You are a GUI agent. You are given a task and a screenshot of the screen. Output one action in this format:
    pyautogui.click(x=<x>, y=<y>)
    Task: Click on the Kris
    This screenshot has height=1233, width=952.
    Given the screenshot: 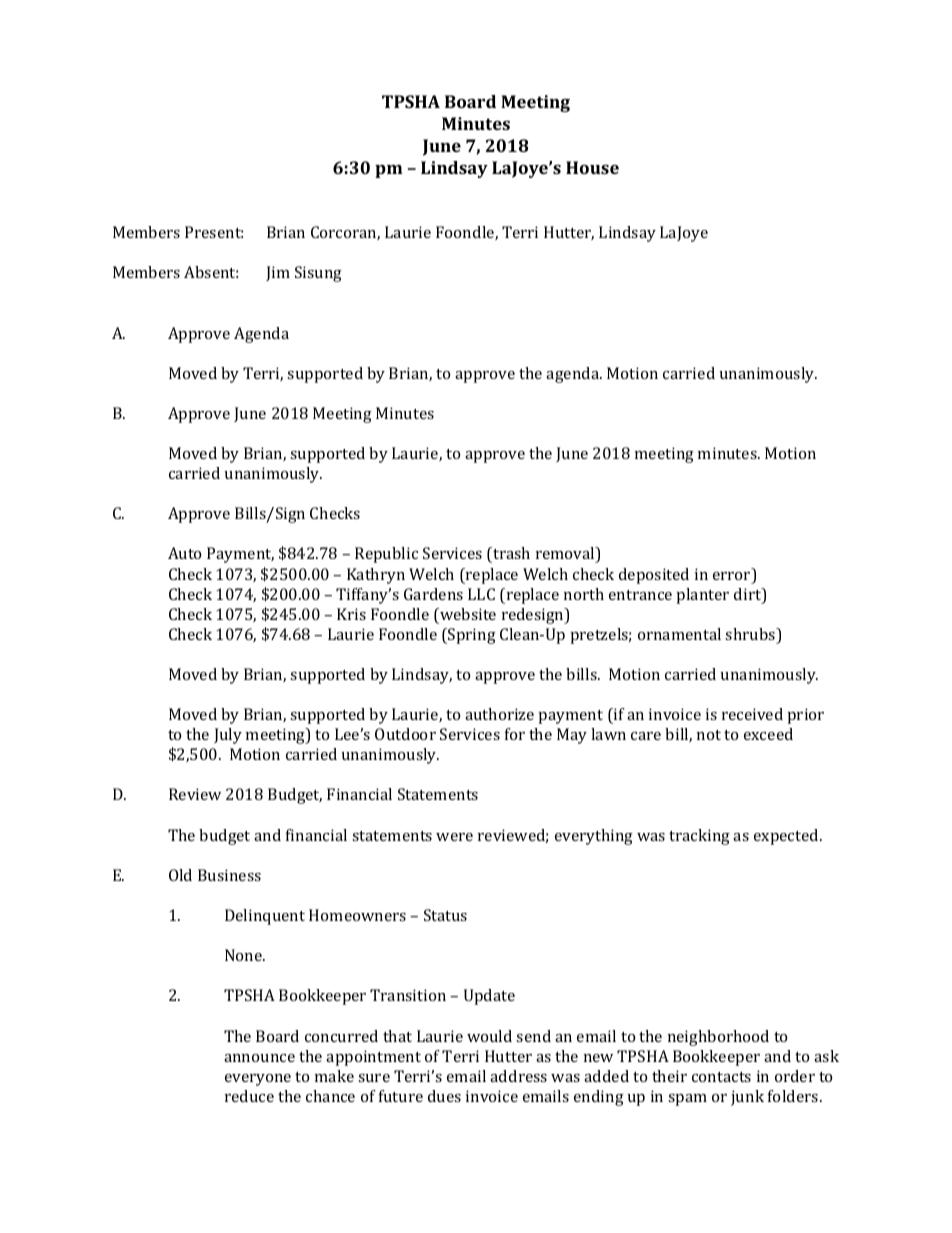 What is the action you would take?
    pyautogui.click(x=351, y=614)
